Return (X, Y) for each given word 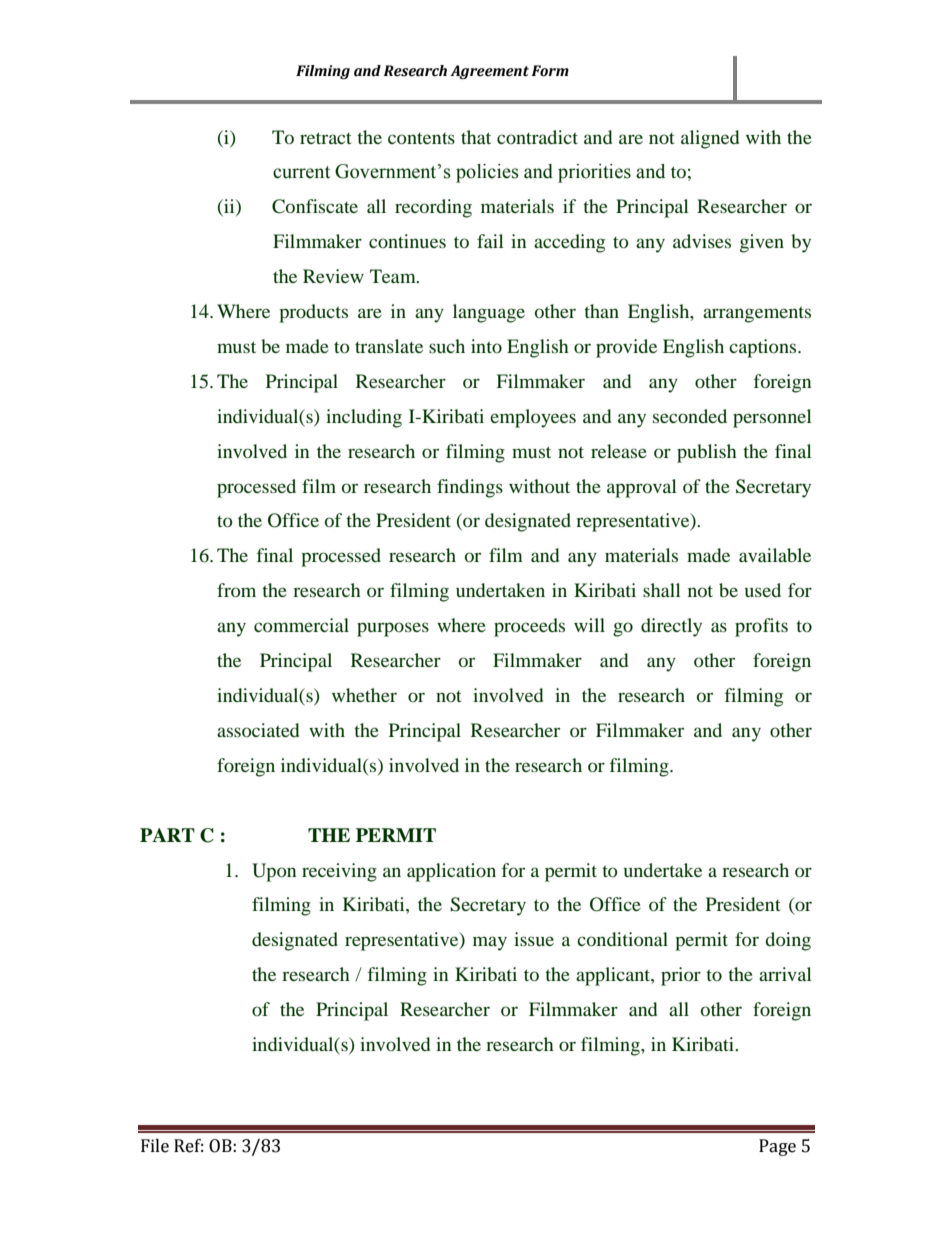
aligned (710, 139)
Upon (274, 872)
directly (671, 627)
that (476, 137)
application (451, 872)
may (490, 943)
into (486, 346)
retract (325, 138)
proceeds (529, 627)
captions (764, 348)
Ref (188, 1146)
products (313, 313)
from (236, 590)
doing (788, 941)
